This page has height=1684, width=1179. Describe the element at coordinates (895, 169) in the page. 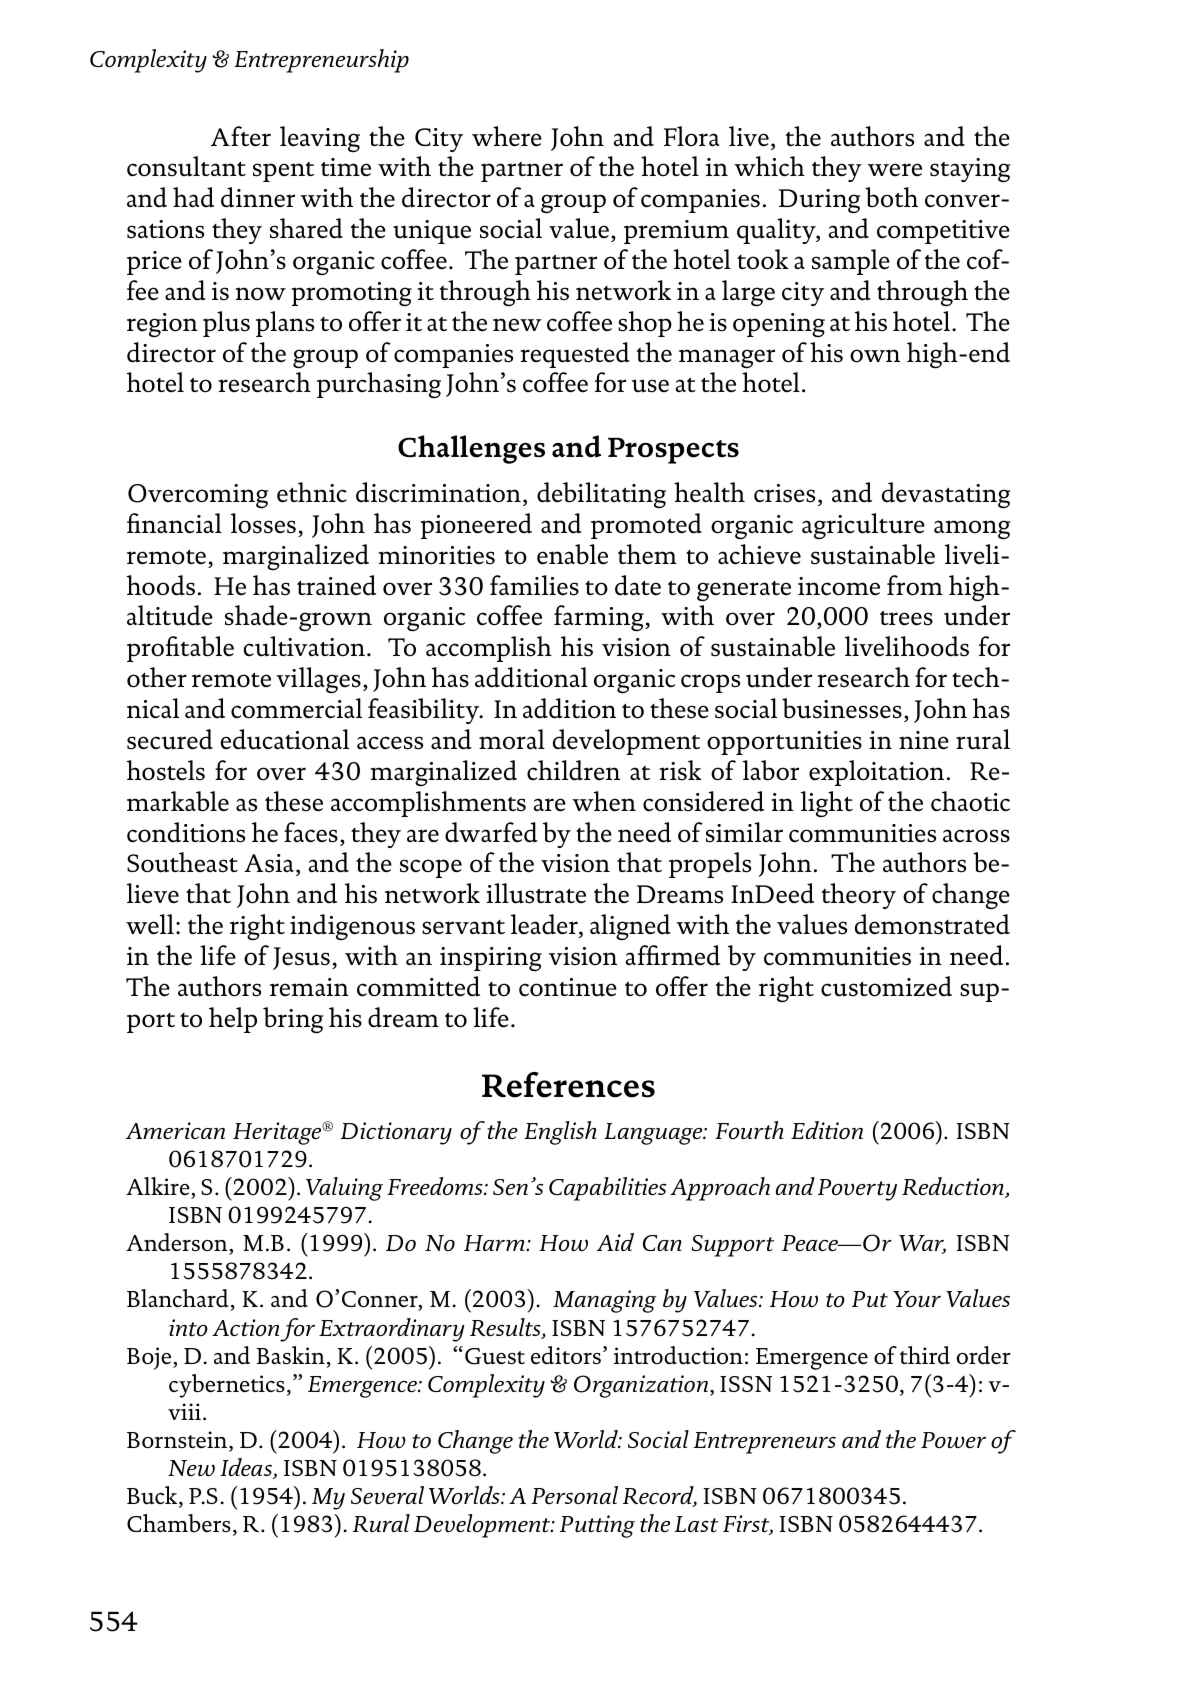

I see `were` at that location.
